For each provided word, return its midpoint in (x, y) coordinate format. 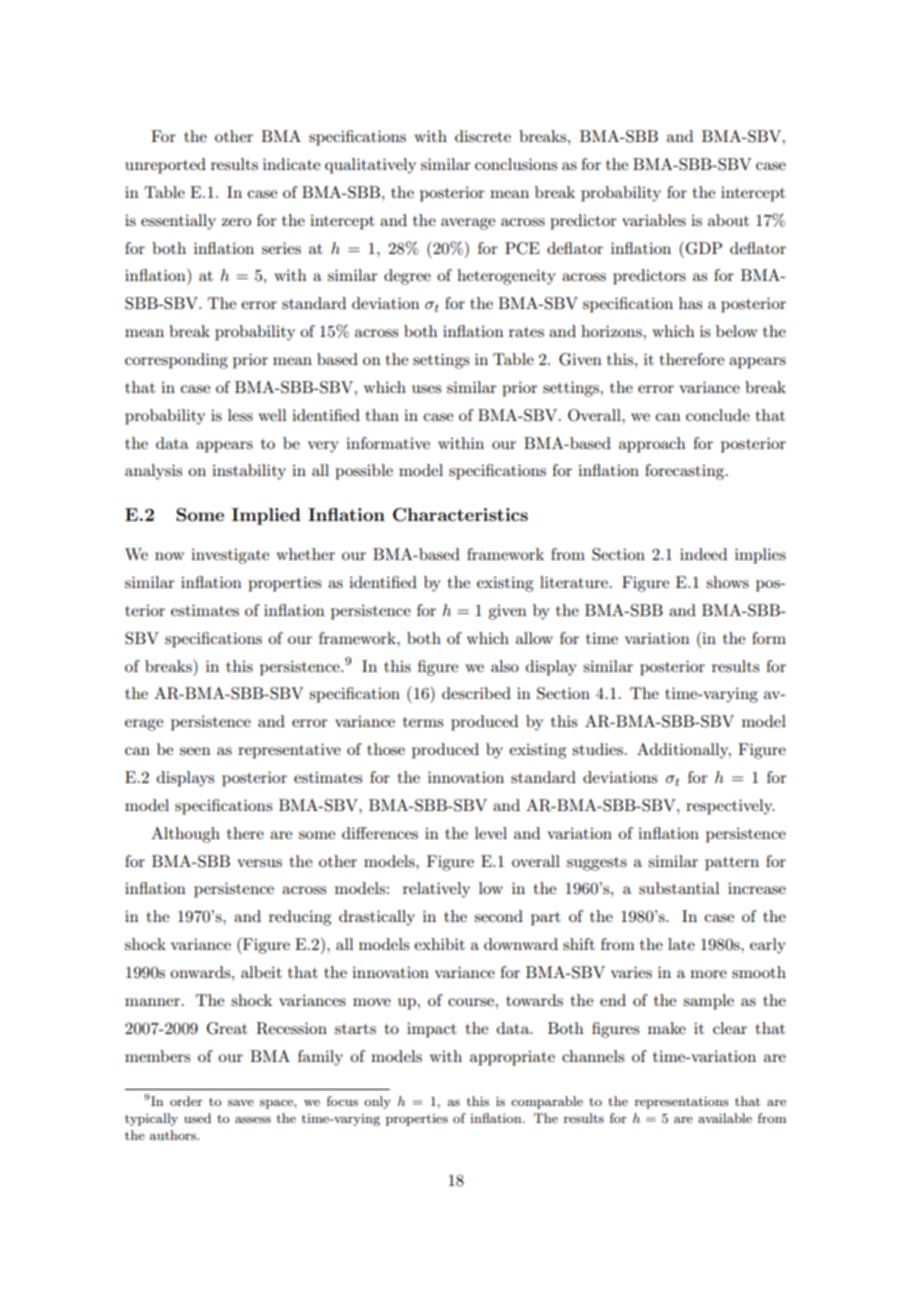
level (491, 833)
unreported (165, 166)
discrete (483, 136)
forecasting (686, 472)
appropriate (512, 1058)
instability (249, 472)
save (241, 1102)
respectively (730, 807)
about (728, 220)
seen (195, 751)
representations (682, 1102)
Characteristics (460, 515)
